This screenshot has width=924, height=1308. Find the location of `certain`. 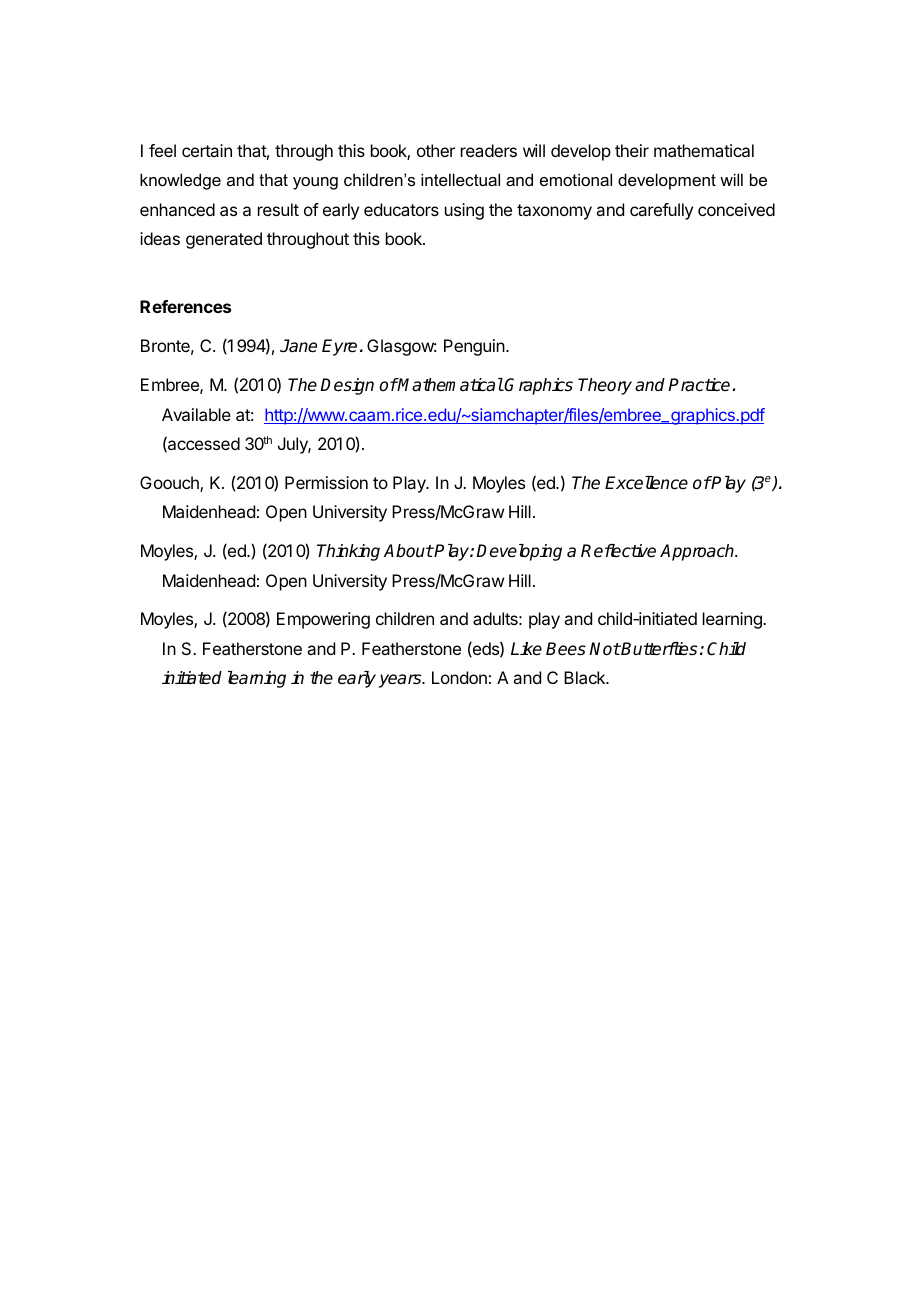

certain is located at coordinates (207, 150).
